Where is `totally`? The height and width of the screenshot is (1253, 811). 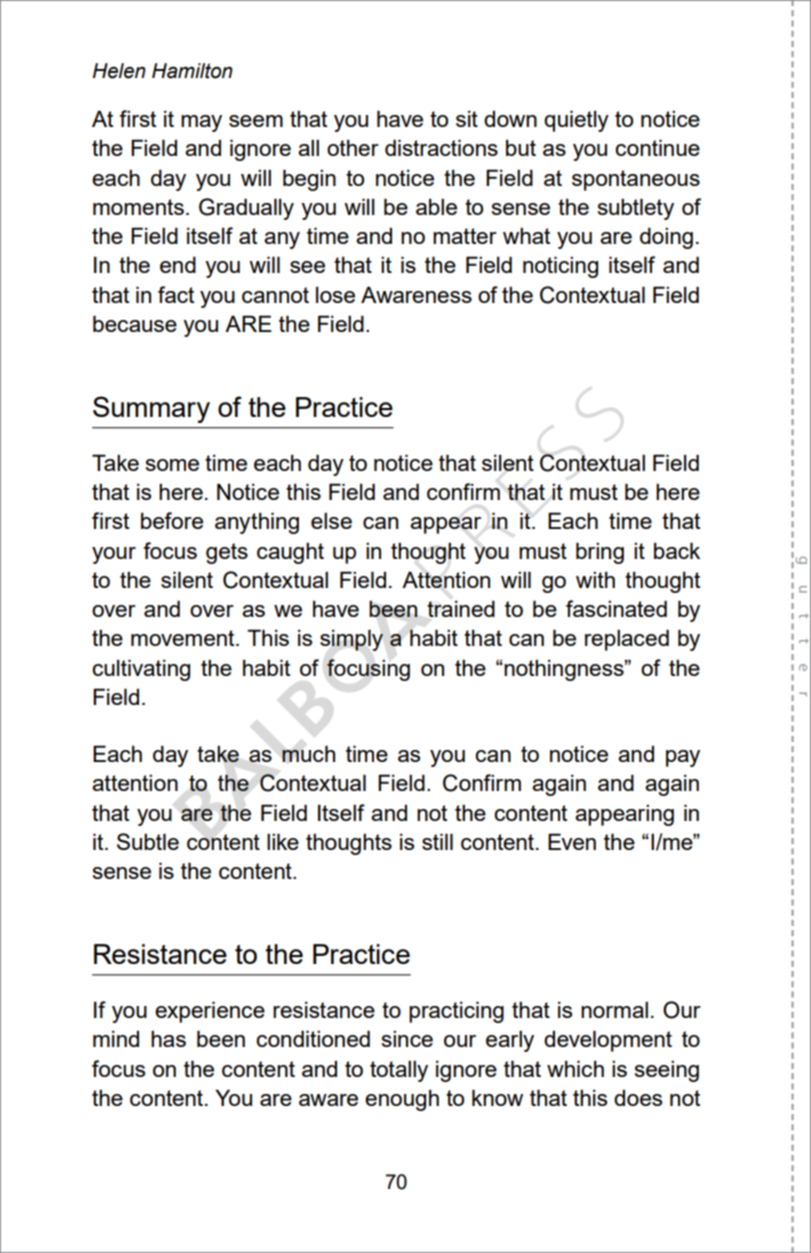
totally is located at coordinates (399, 1071).
